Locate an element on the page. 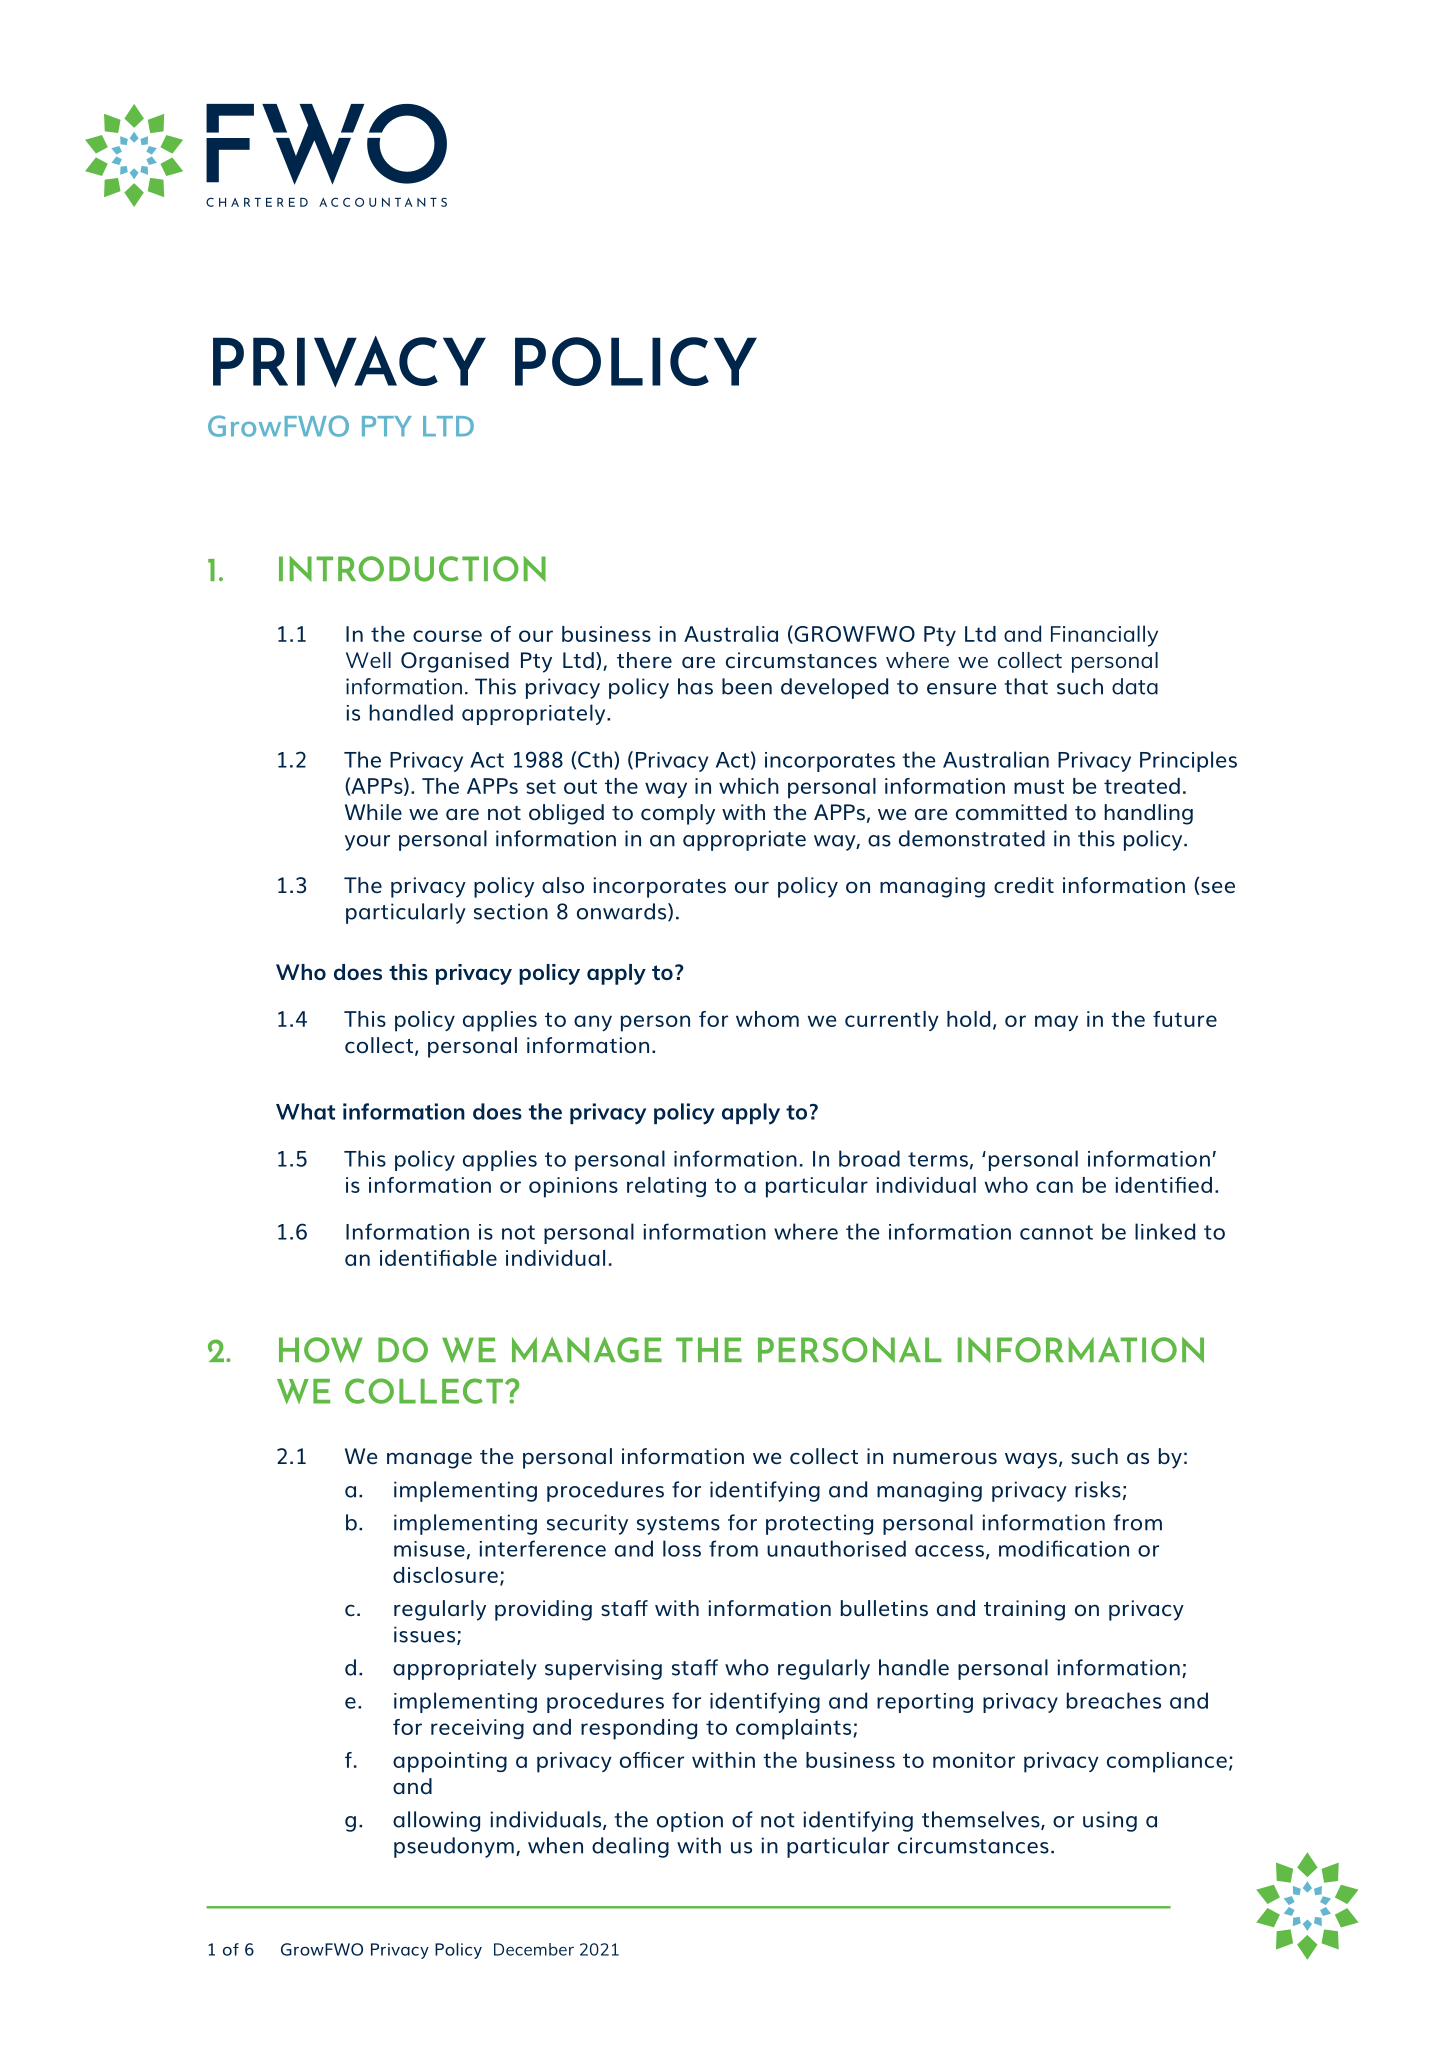 The width and height of the page is (1446, 2045). pseudonym is located at coordinates (454, 1847).
